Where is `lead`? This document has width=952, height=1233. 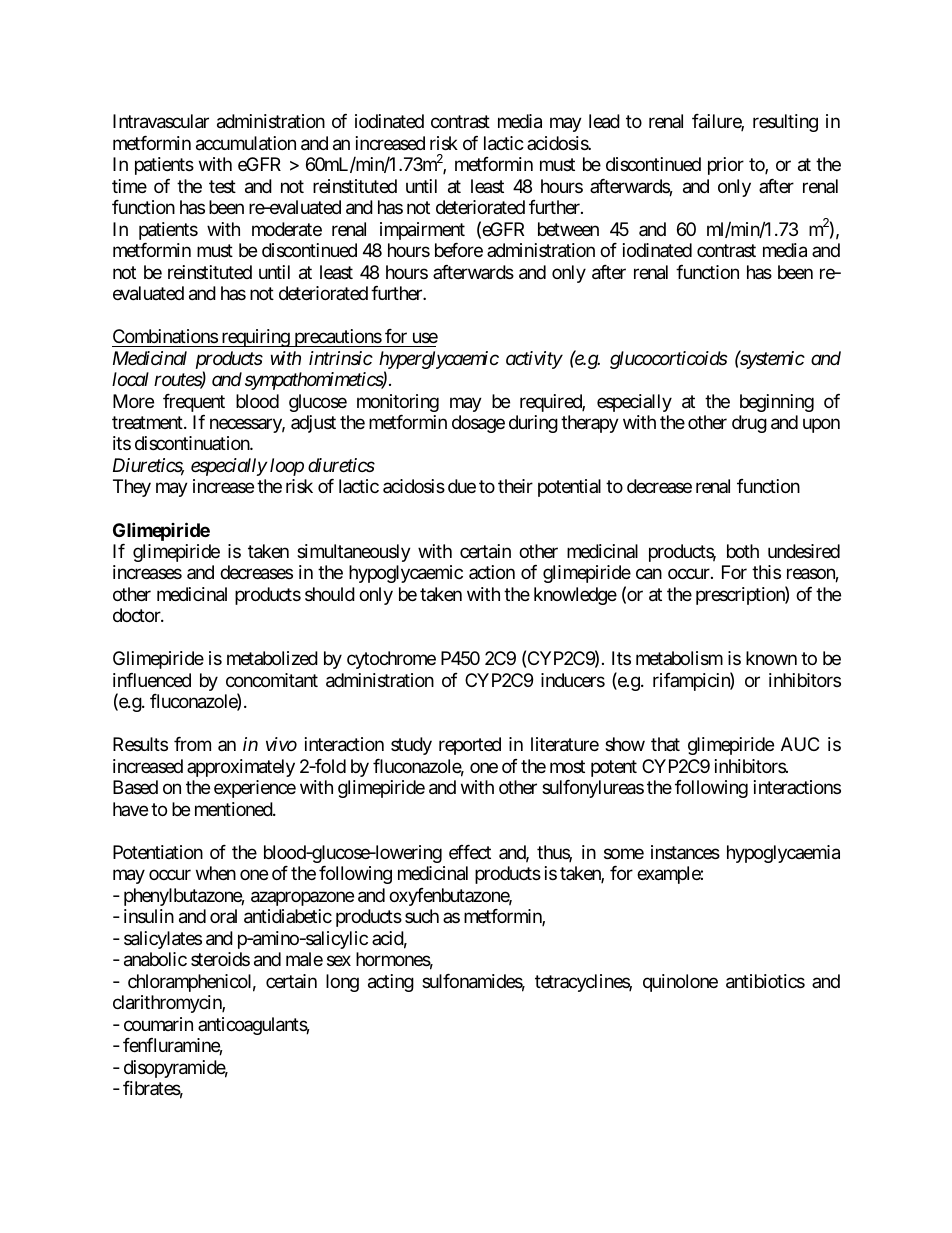
lead is located at coordinates (604, 121).
